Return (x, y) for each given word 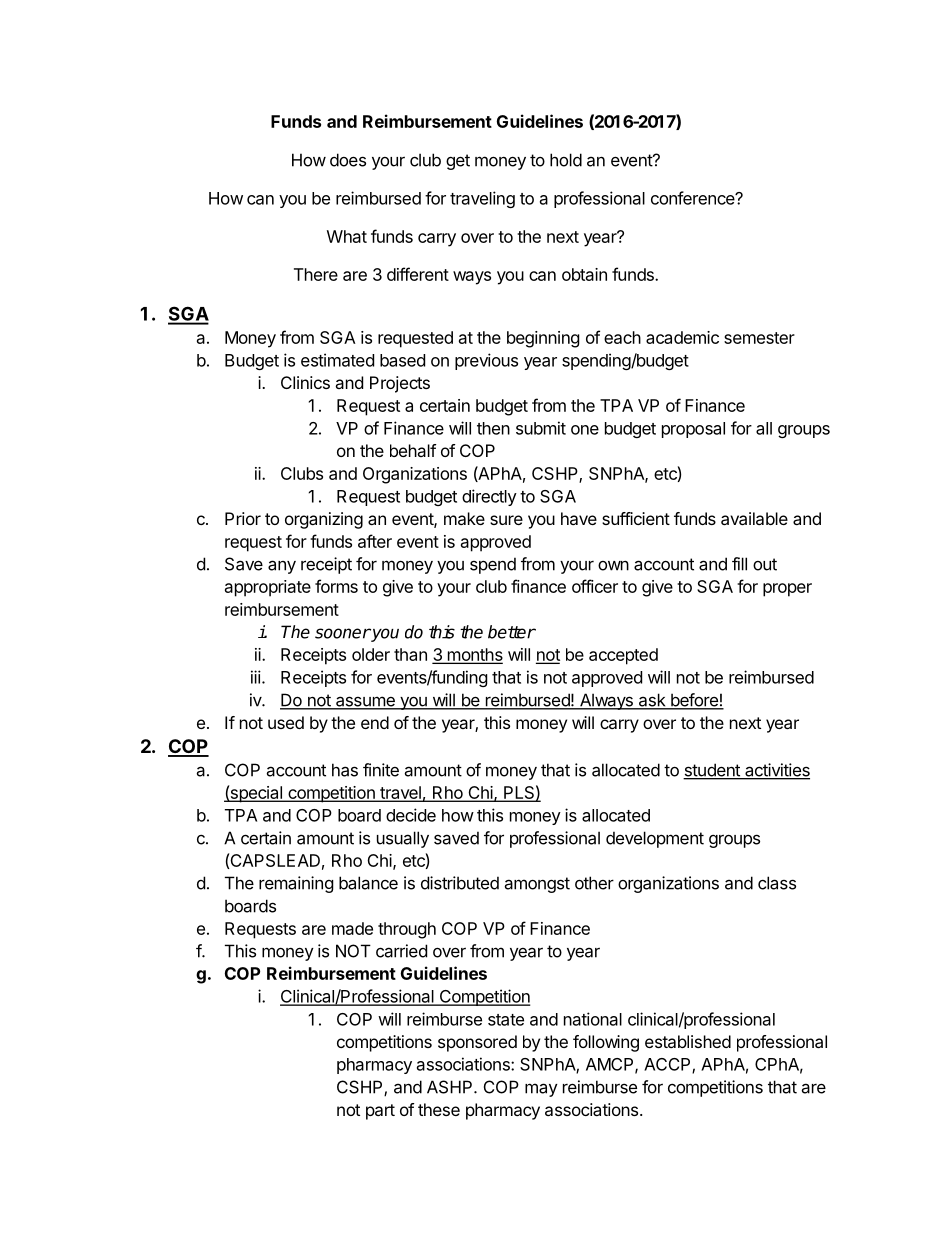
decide (411, 815)
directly (489, 497)
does (348, 160)
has (345, 770)
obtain (584, 274)
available (754, 518)
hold (566, 160)
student (712, 771)
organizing (324, 520)
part (380, 1112)
